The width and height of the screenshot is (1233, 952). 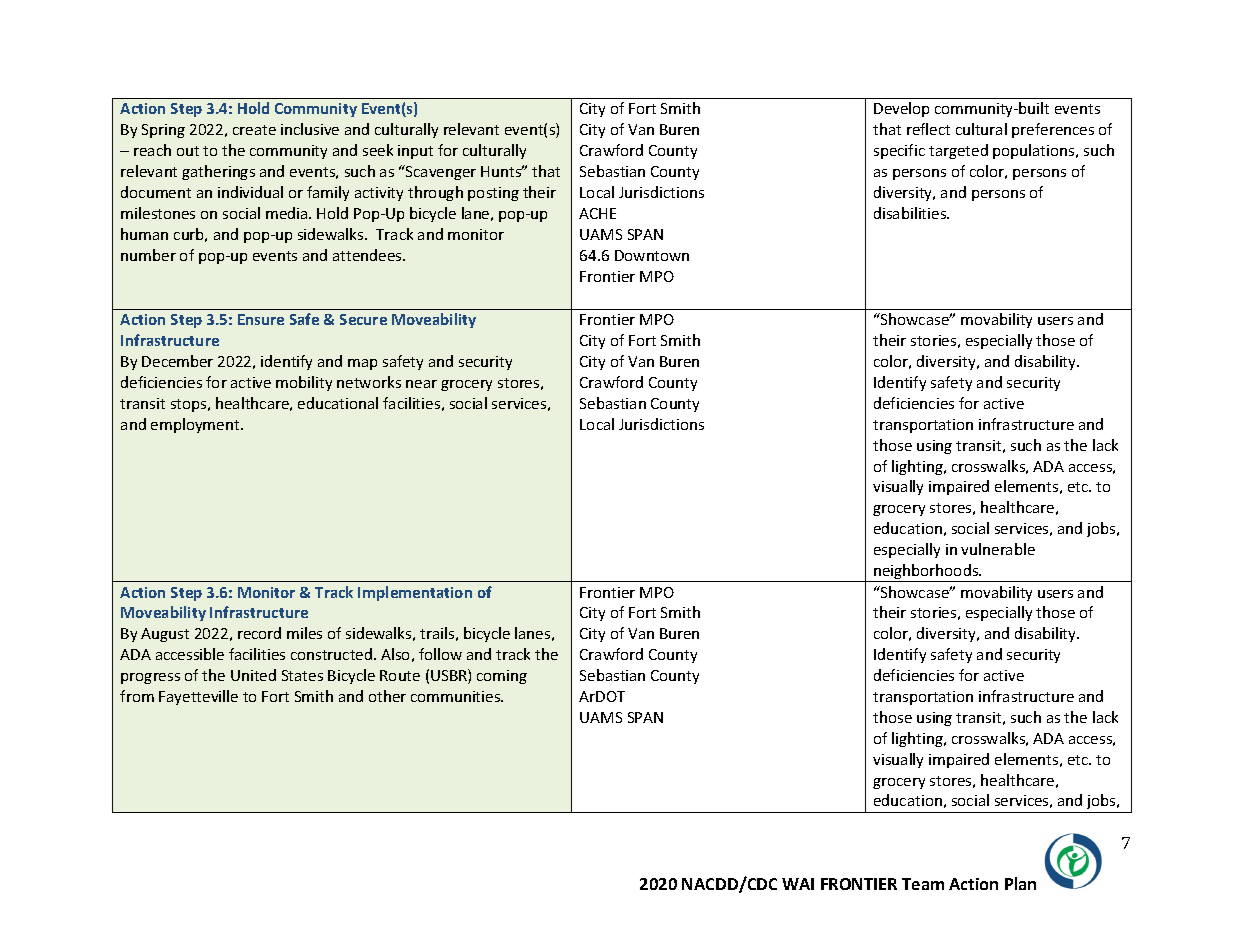 What do you see at coordinates (198, 697) in the screenshot?
I see `Fayetteville` at bounding box center [198, 697].
